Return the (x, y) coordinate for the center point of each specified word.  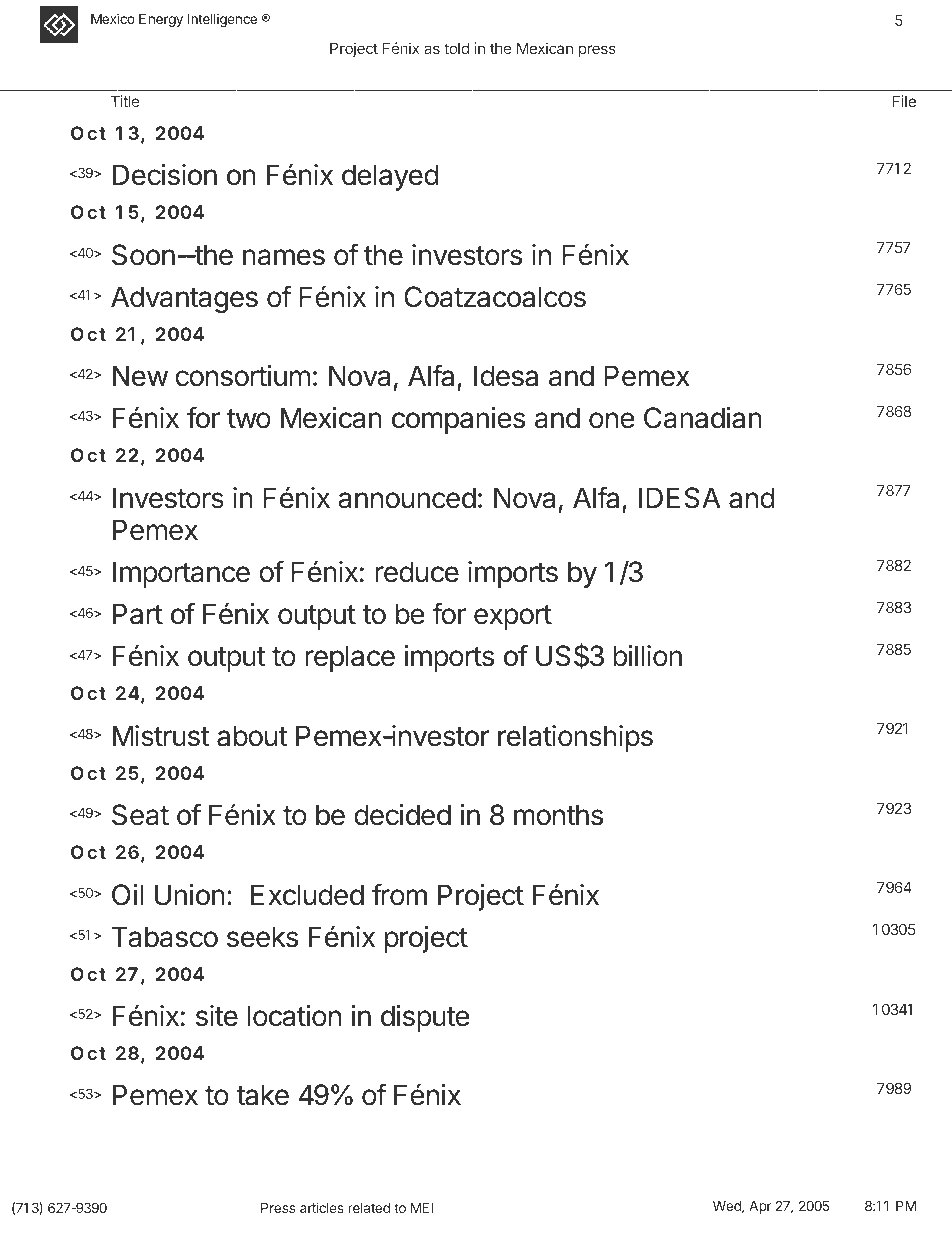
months (558, 815)
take (262, 1095)
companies (458, 420)
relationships (575, 738)
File (904, 101)
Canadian (703, 418)
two (249, 419)
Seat (140, 815)
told (456, 48)
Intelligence (222, 20)
